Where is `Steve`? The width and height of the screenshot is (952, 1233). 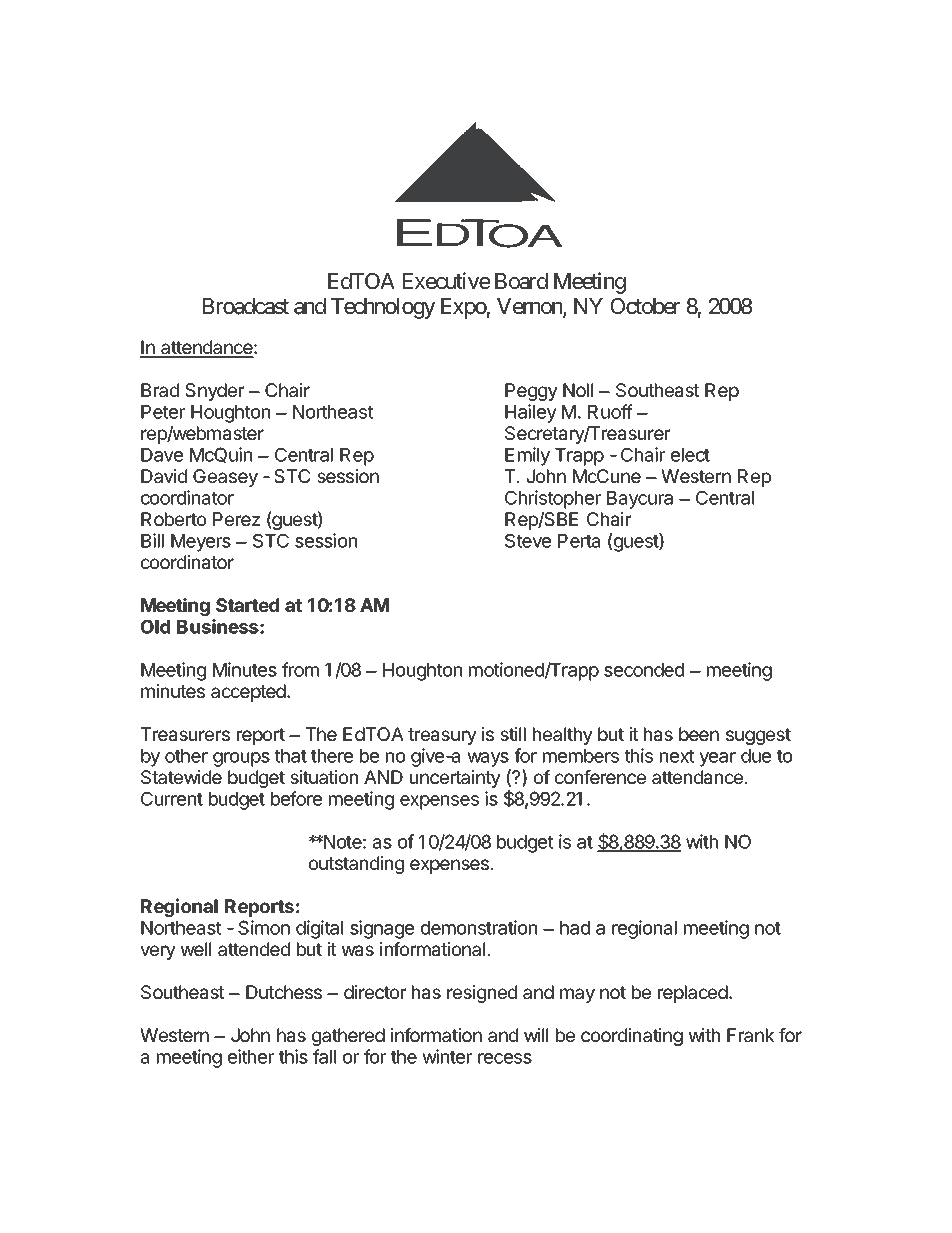
Steve is located at coordinates (528, 540).
